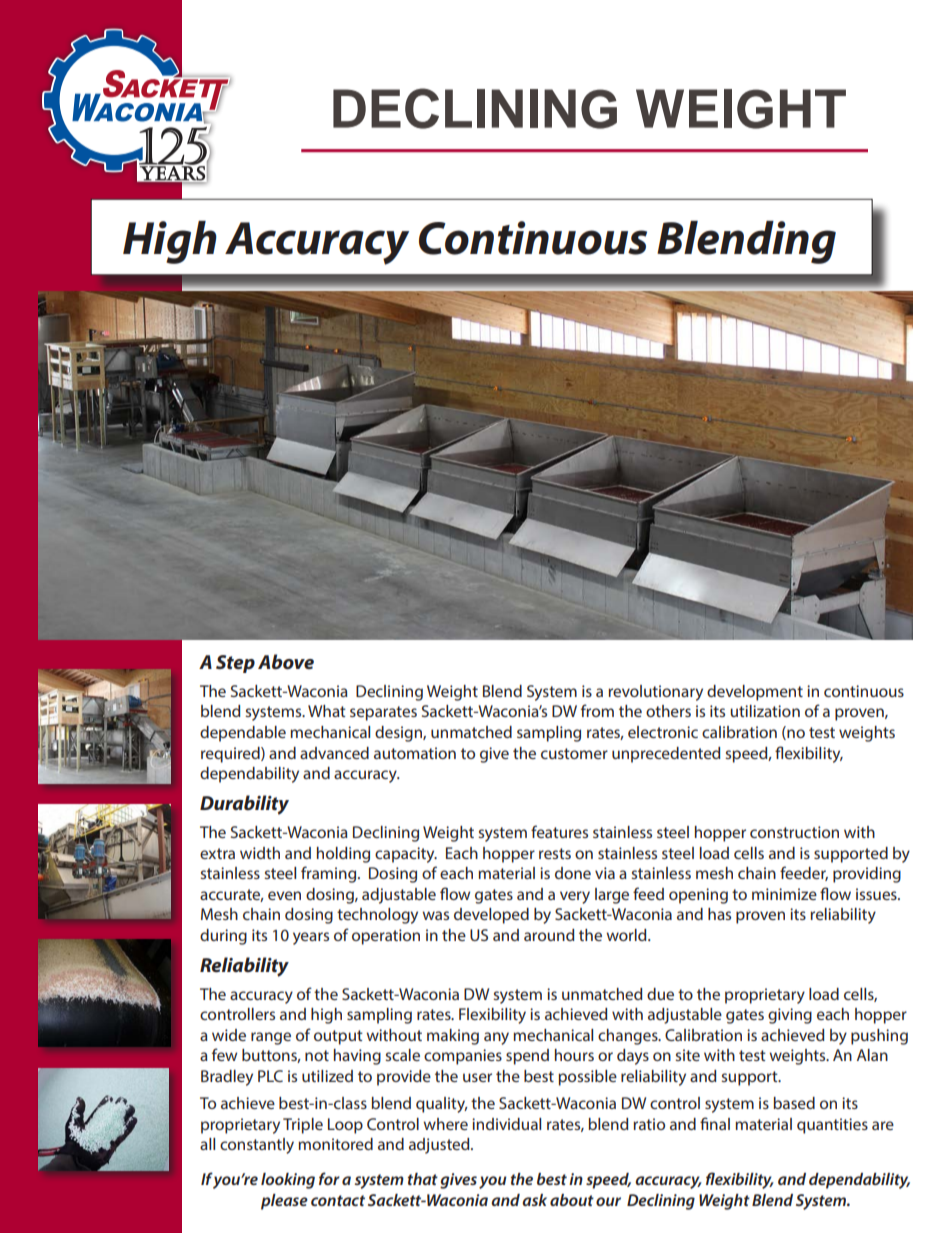  What do you see at coordinates (244, 805) in the screenshot?
I see `Durability` at bounding box center [244, 805].
